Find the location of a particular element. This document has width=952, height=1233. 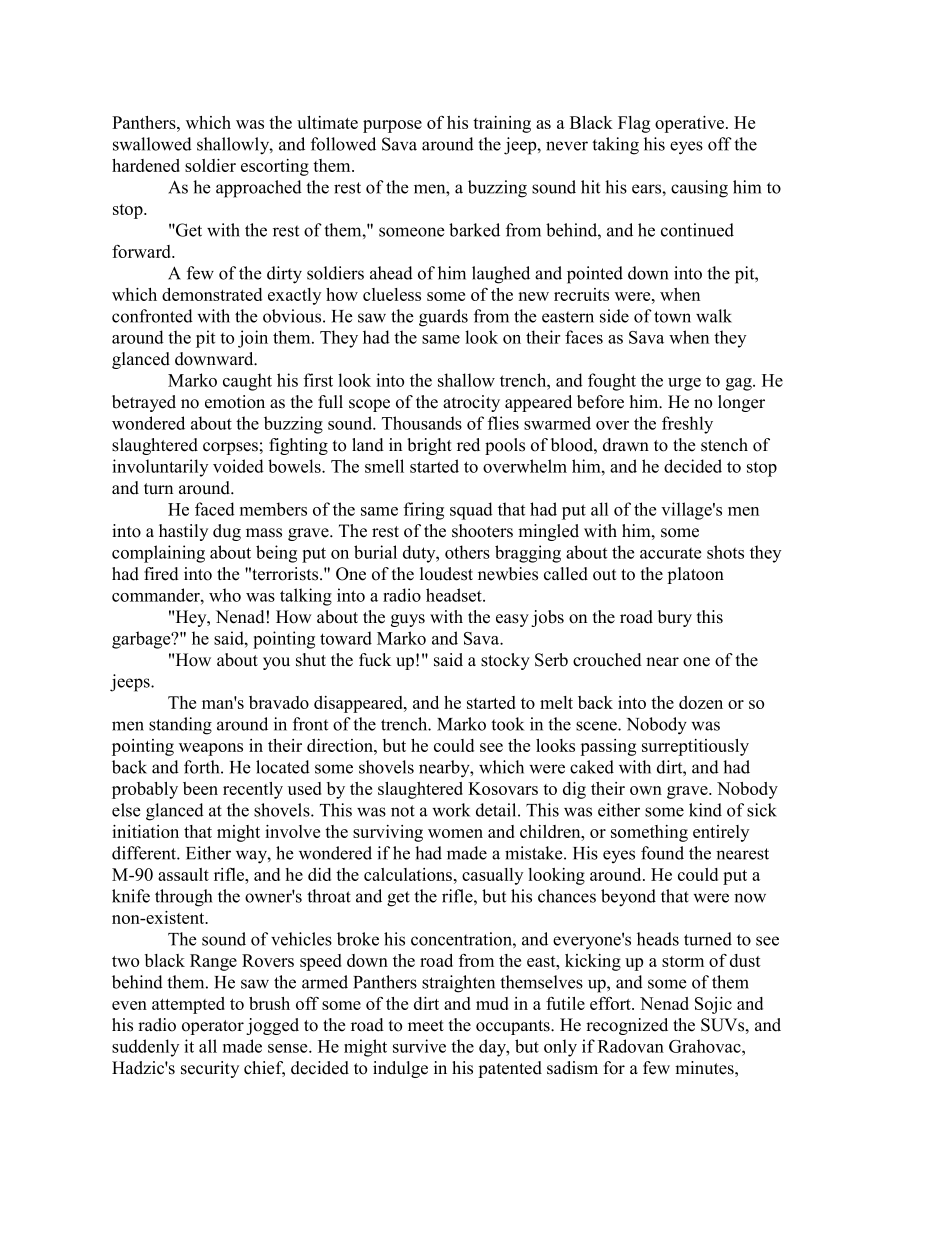

took is located at coordinates (507, 724).
